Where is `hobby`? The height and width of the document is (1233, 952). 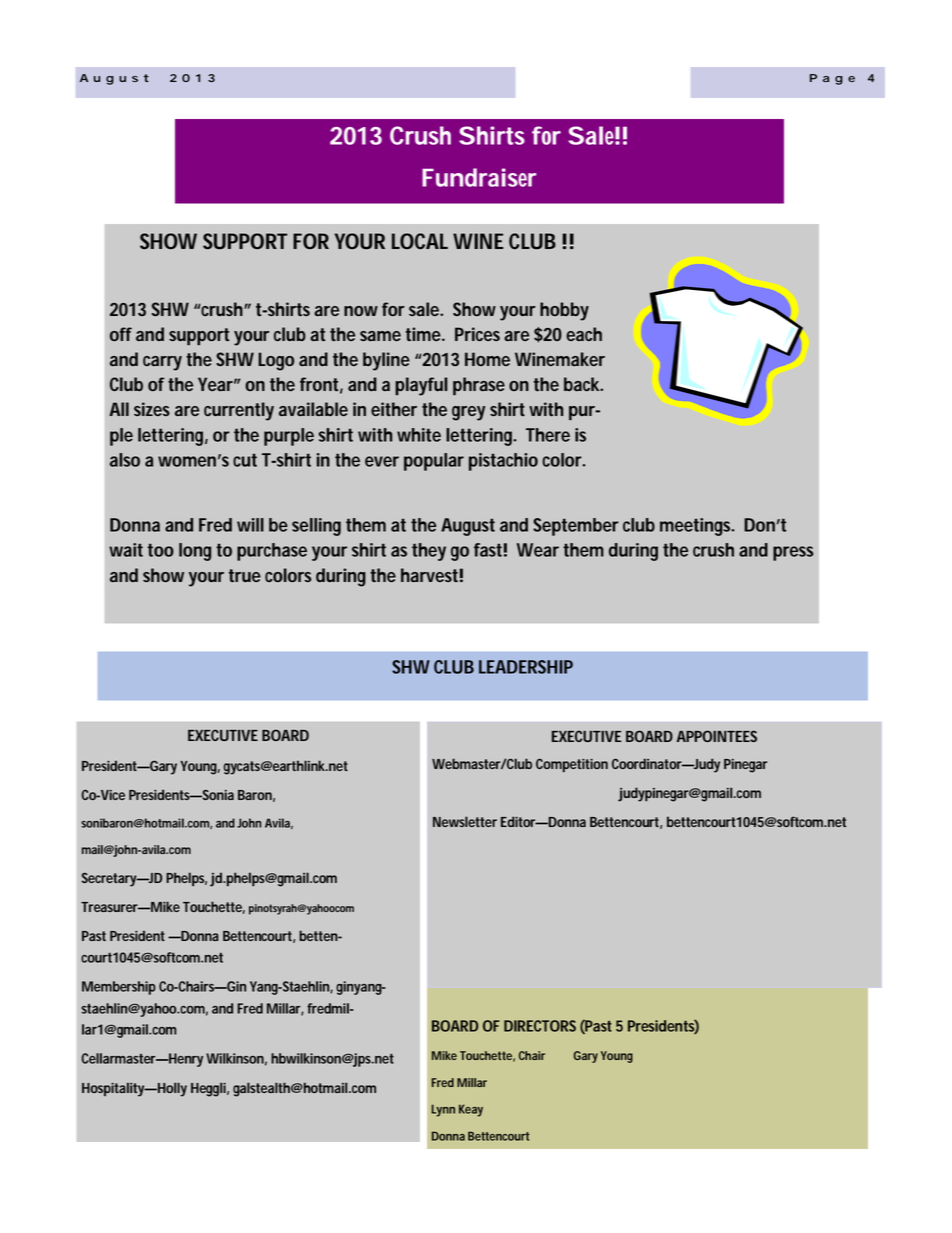
hobby is located at coordinates (564, 311).
